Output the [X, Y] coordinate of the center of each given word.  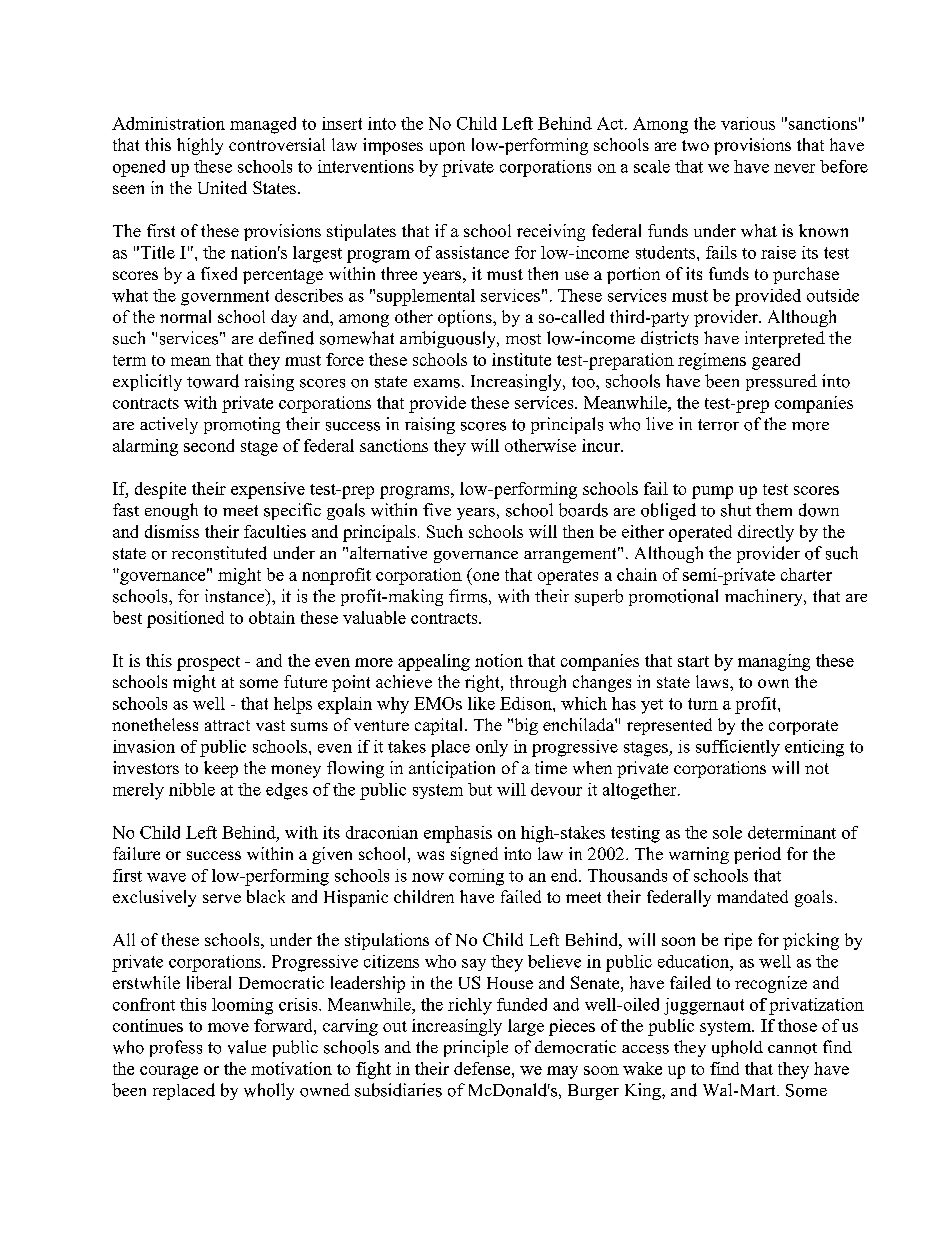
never [794, 168]
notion [499, 660]
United [222, 187]
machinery [765, 597]
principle [476, 1048]
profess [176, 1048]
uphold [737, 1048]
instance [236, 596]
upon [447, 148]
